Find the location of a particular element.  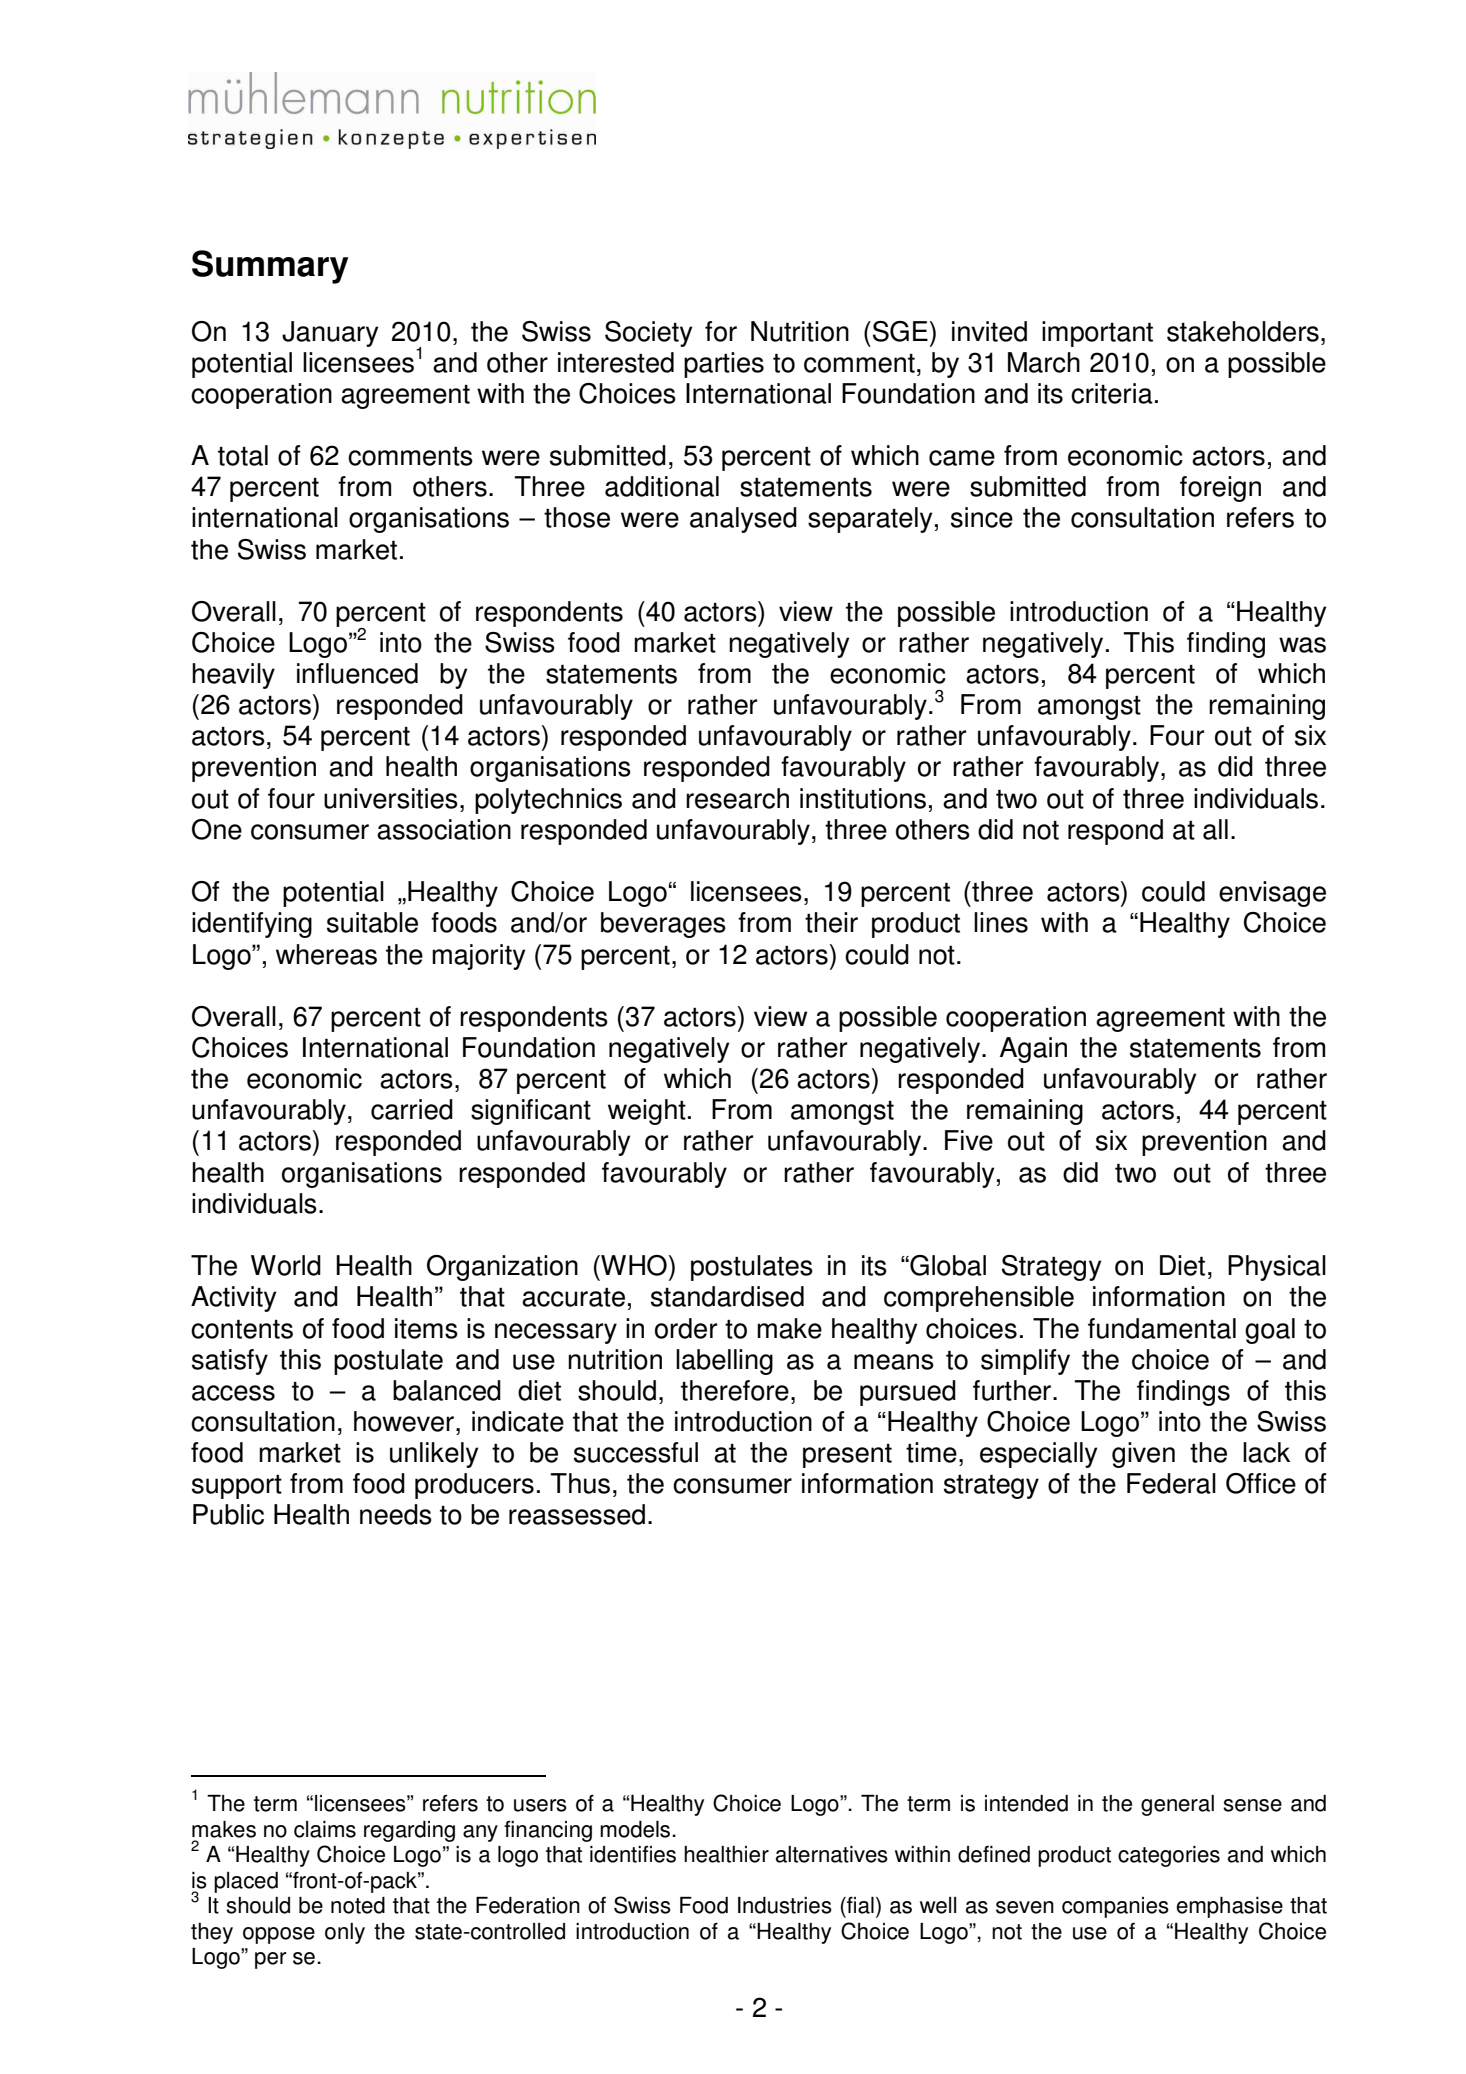

January is located at coordinates (330, 334).
